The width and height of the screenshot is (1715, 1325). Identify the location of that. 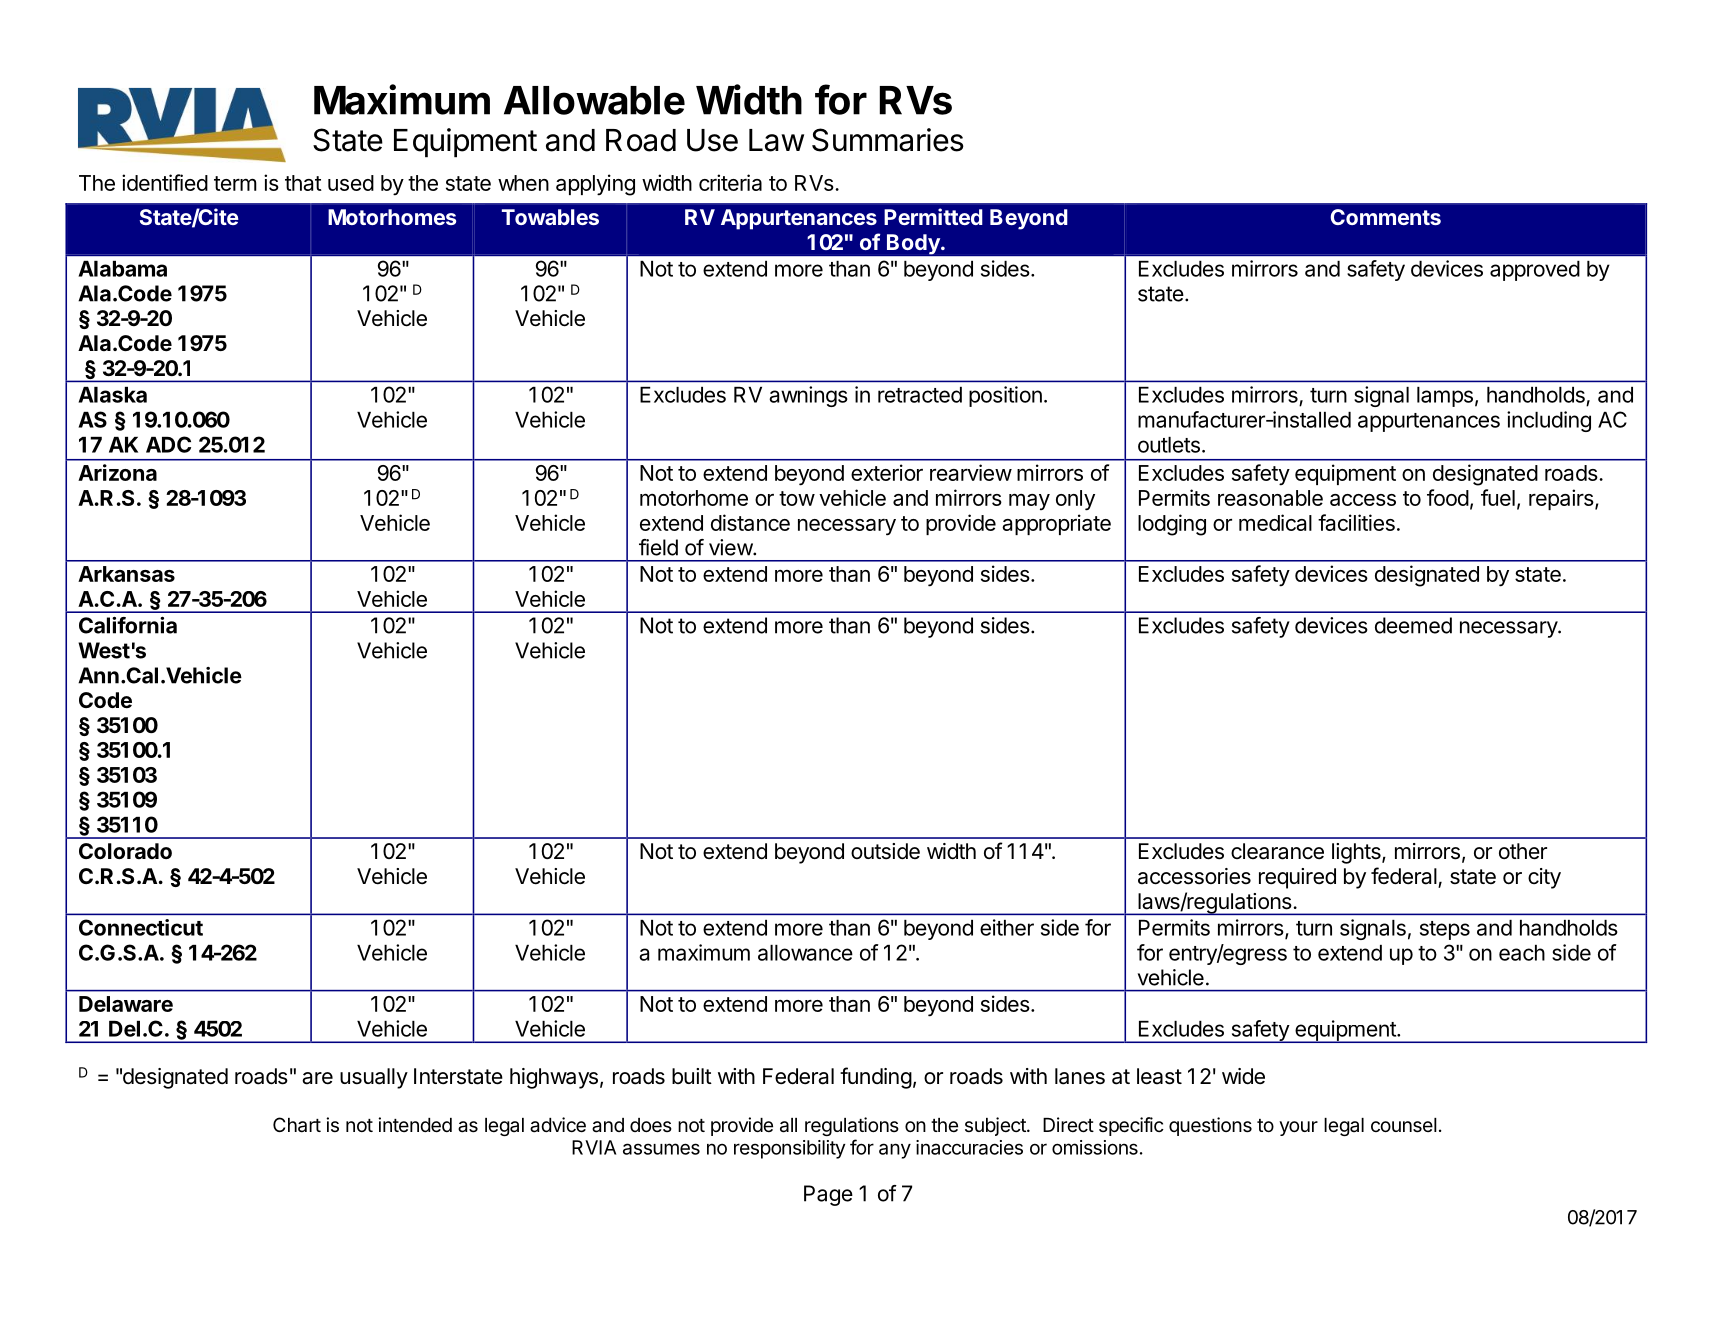
(303, 183).
